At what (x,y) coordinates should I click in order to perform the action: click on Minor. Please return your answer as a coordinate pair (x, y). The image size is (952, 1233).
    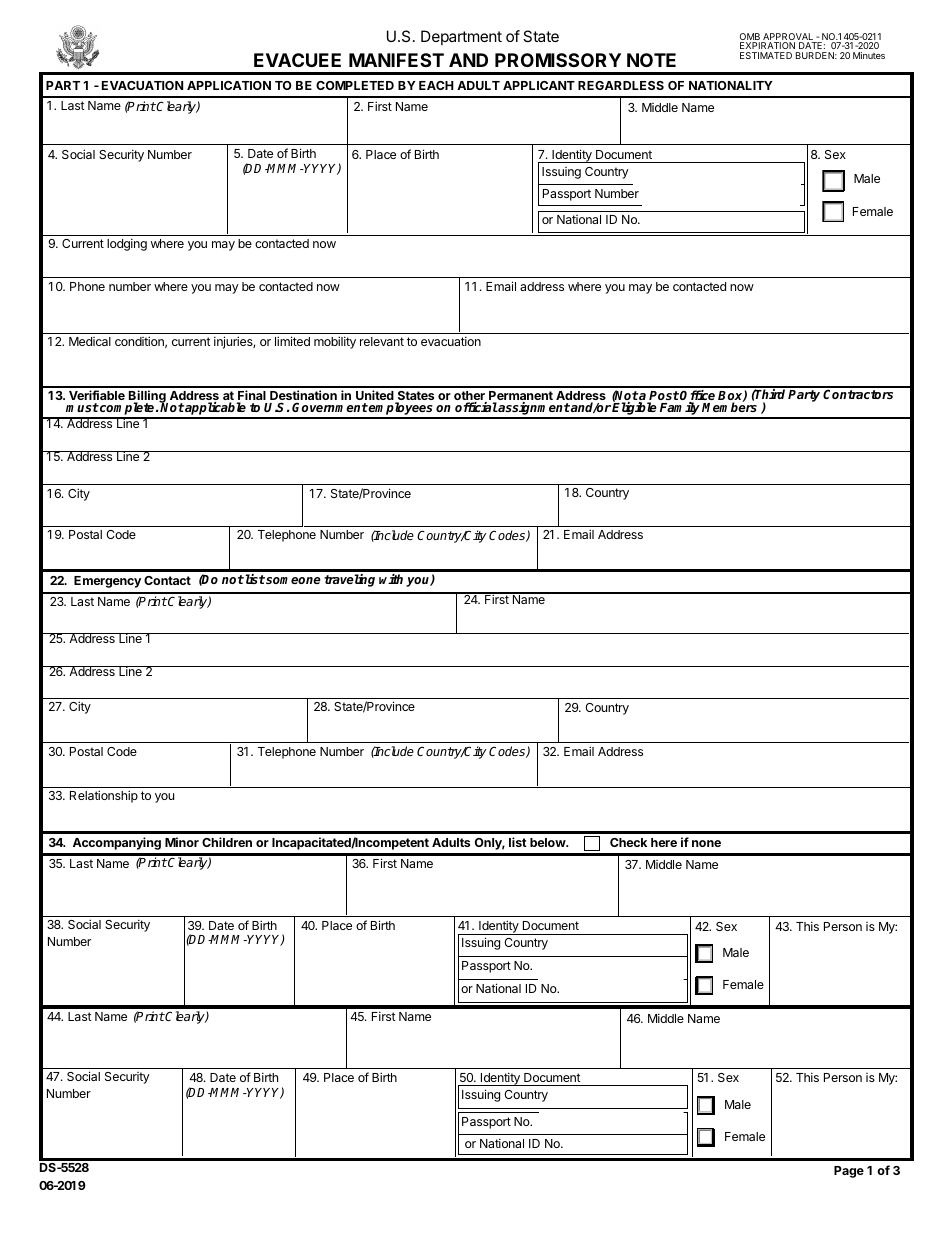
    Looking at the image, I should click on (182, 842).
